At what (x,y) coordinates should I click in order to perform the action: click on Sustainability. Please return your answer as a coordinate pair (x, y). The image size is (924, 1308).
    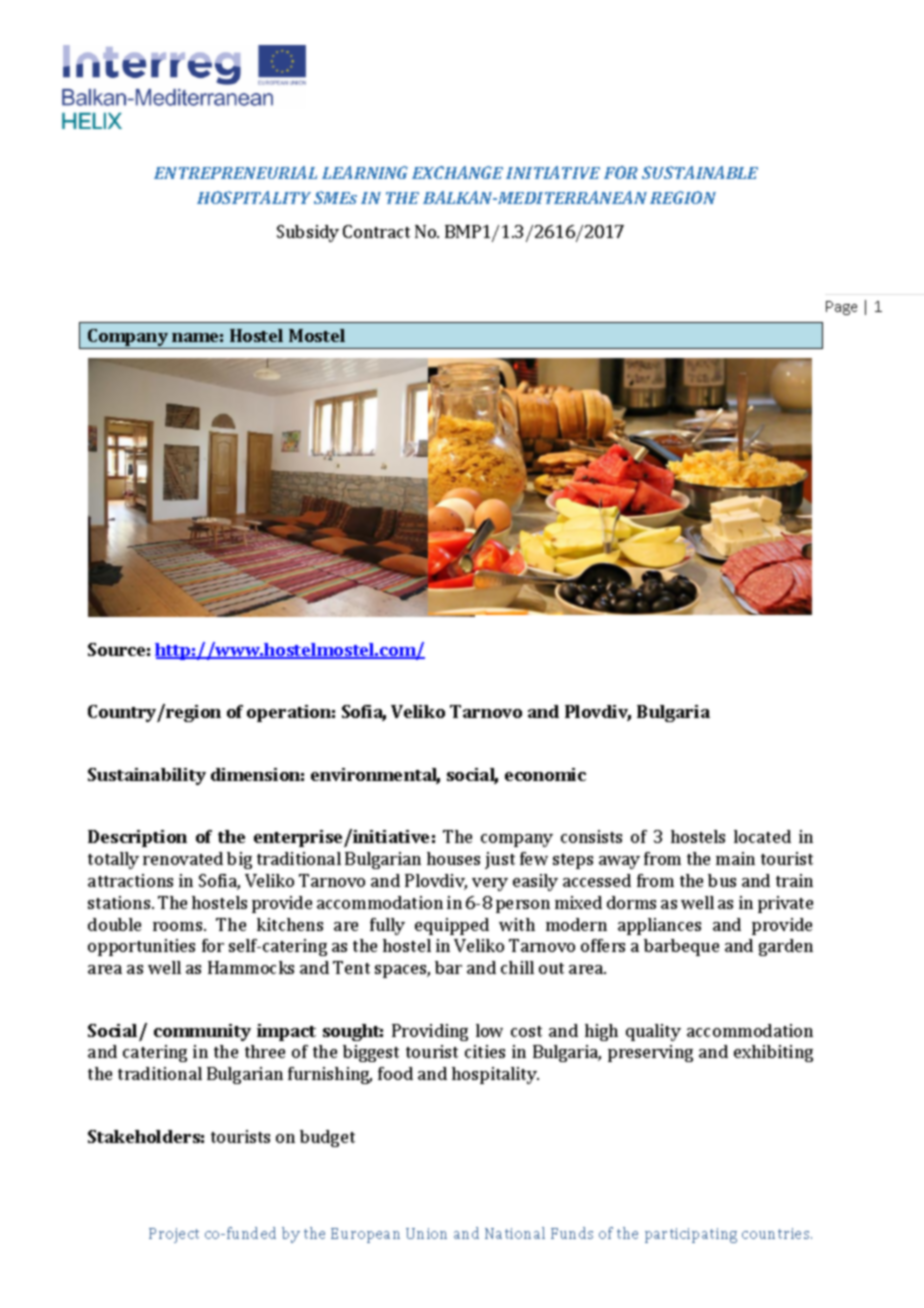
    Looking at the image, I should click on (147, 776).
